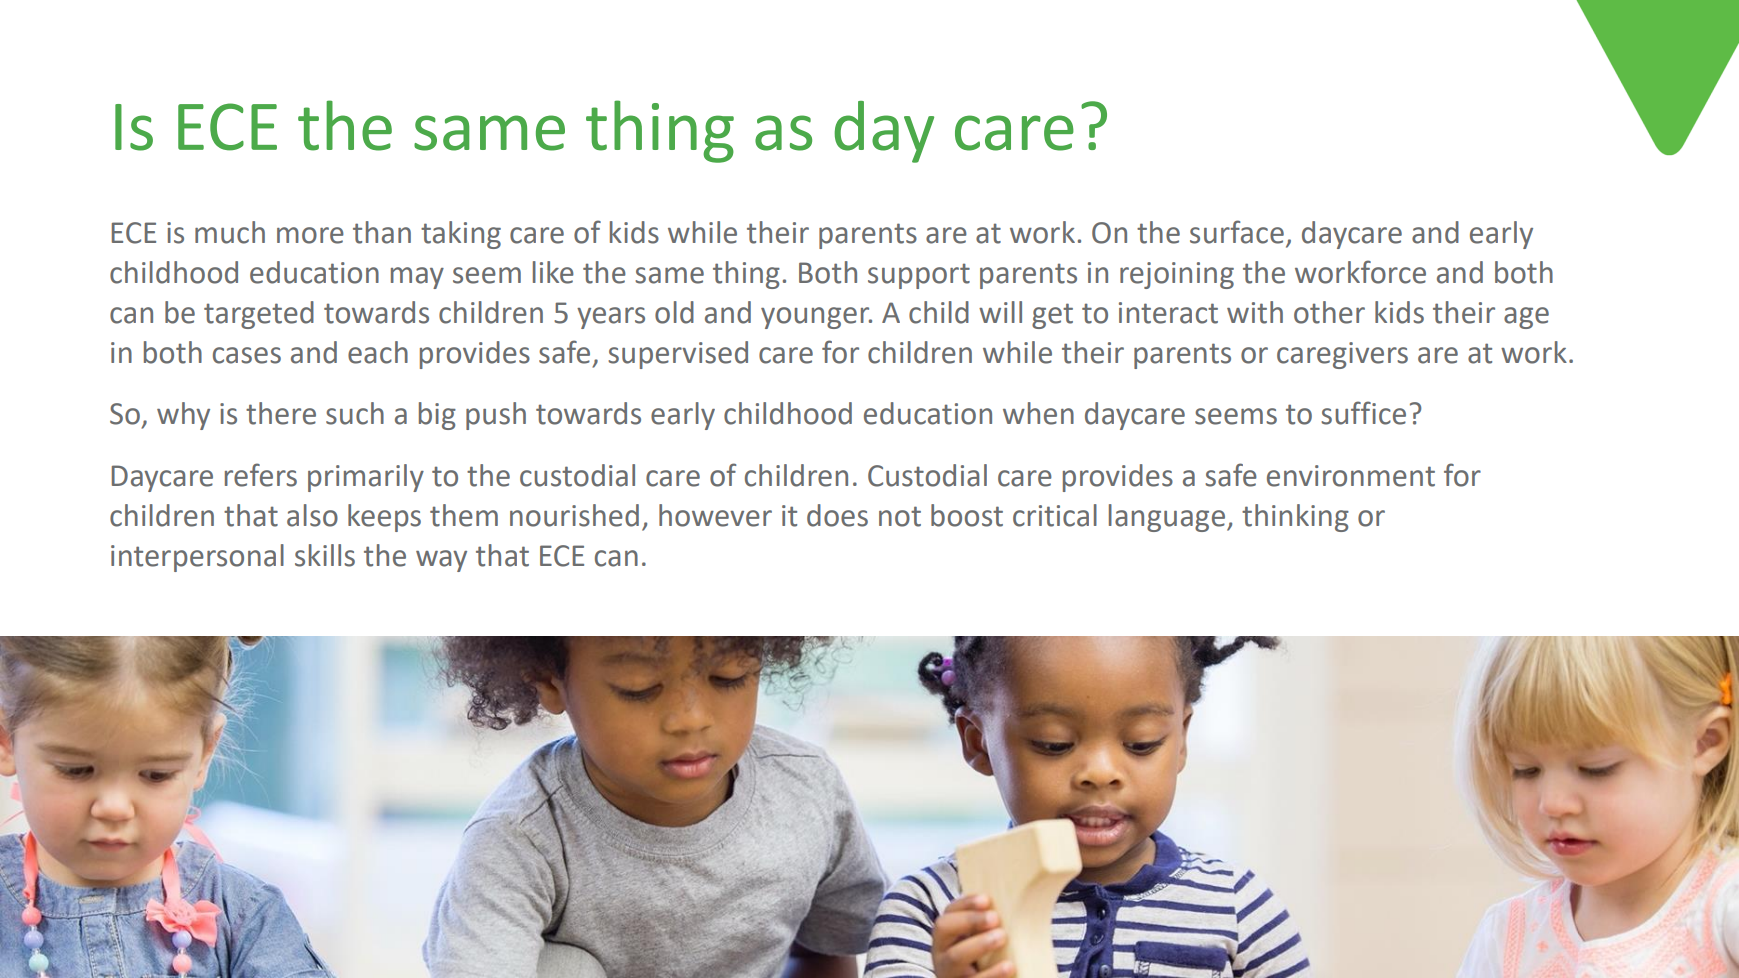  What do you see at coordinates (919, 276) in the page?
I see `support` at bounding box center [919, 276].
